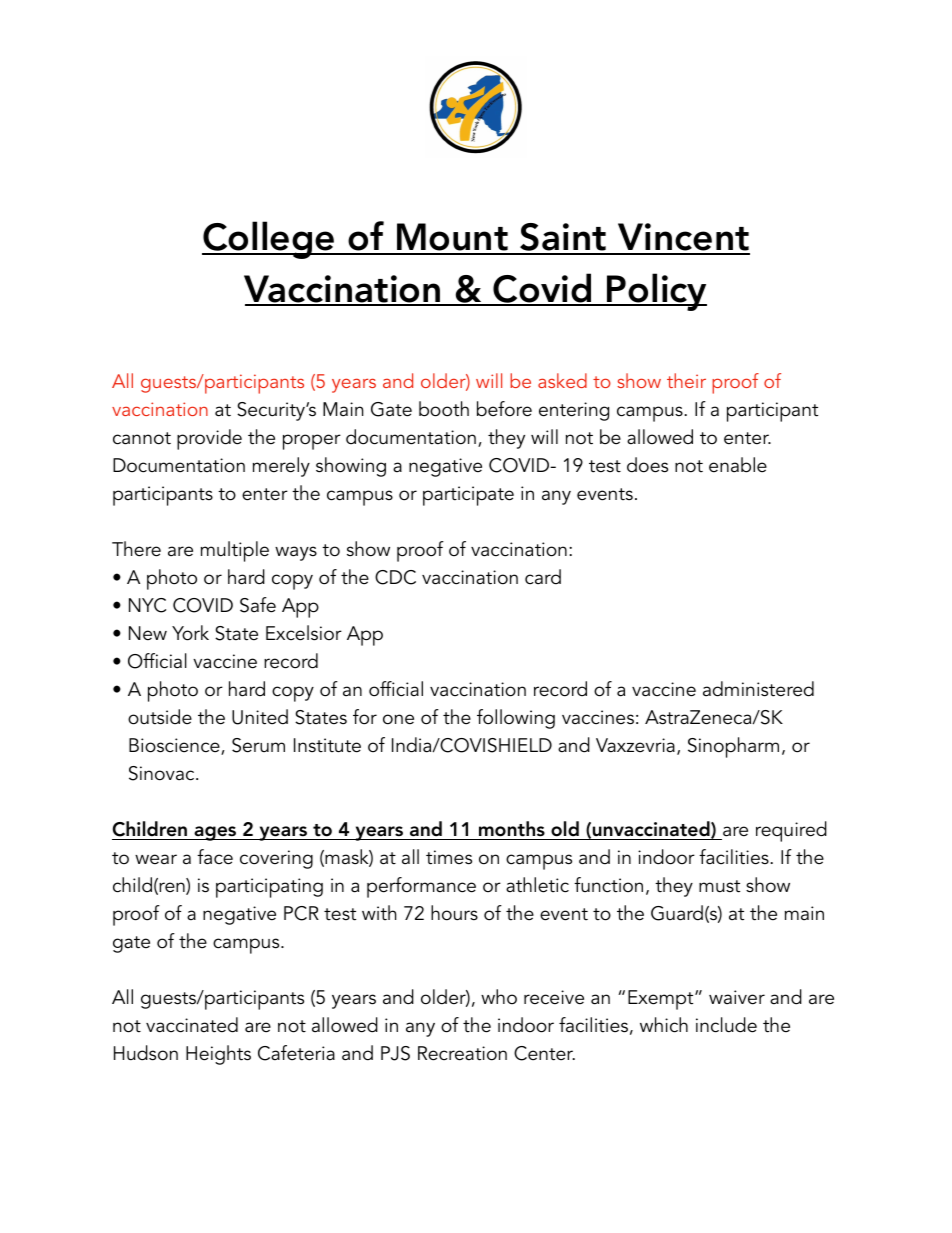  I want to click on participate, so click(468, 496).
